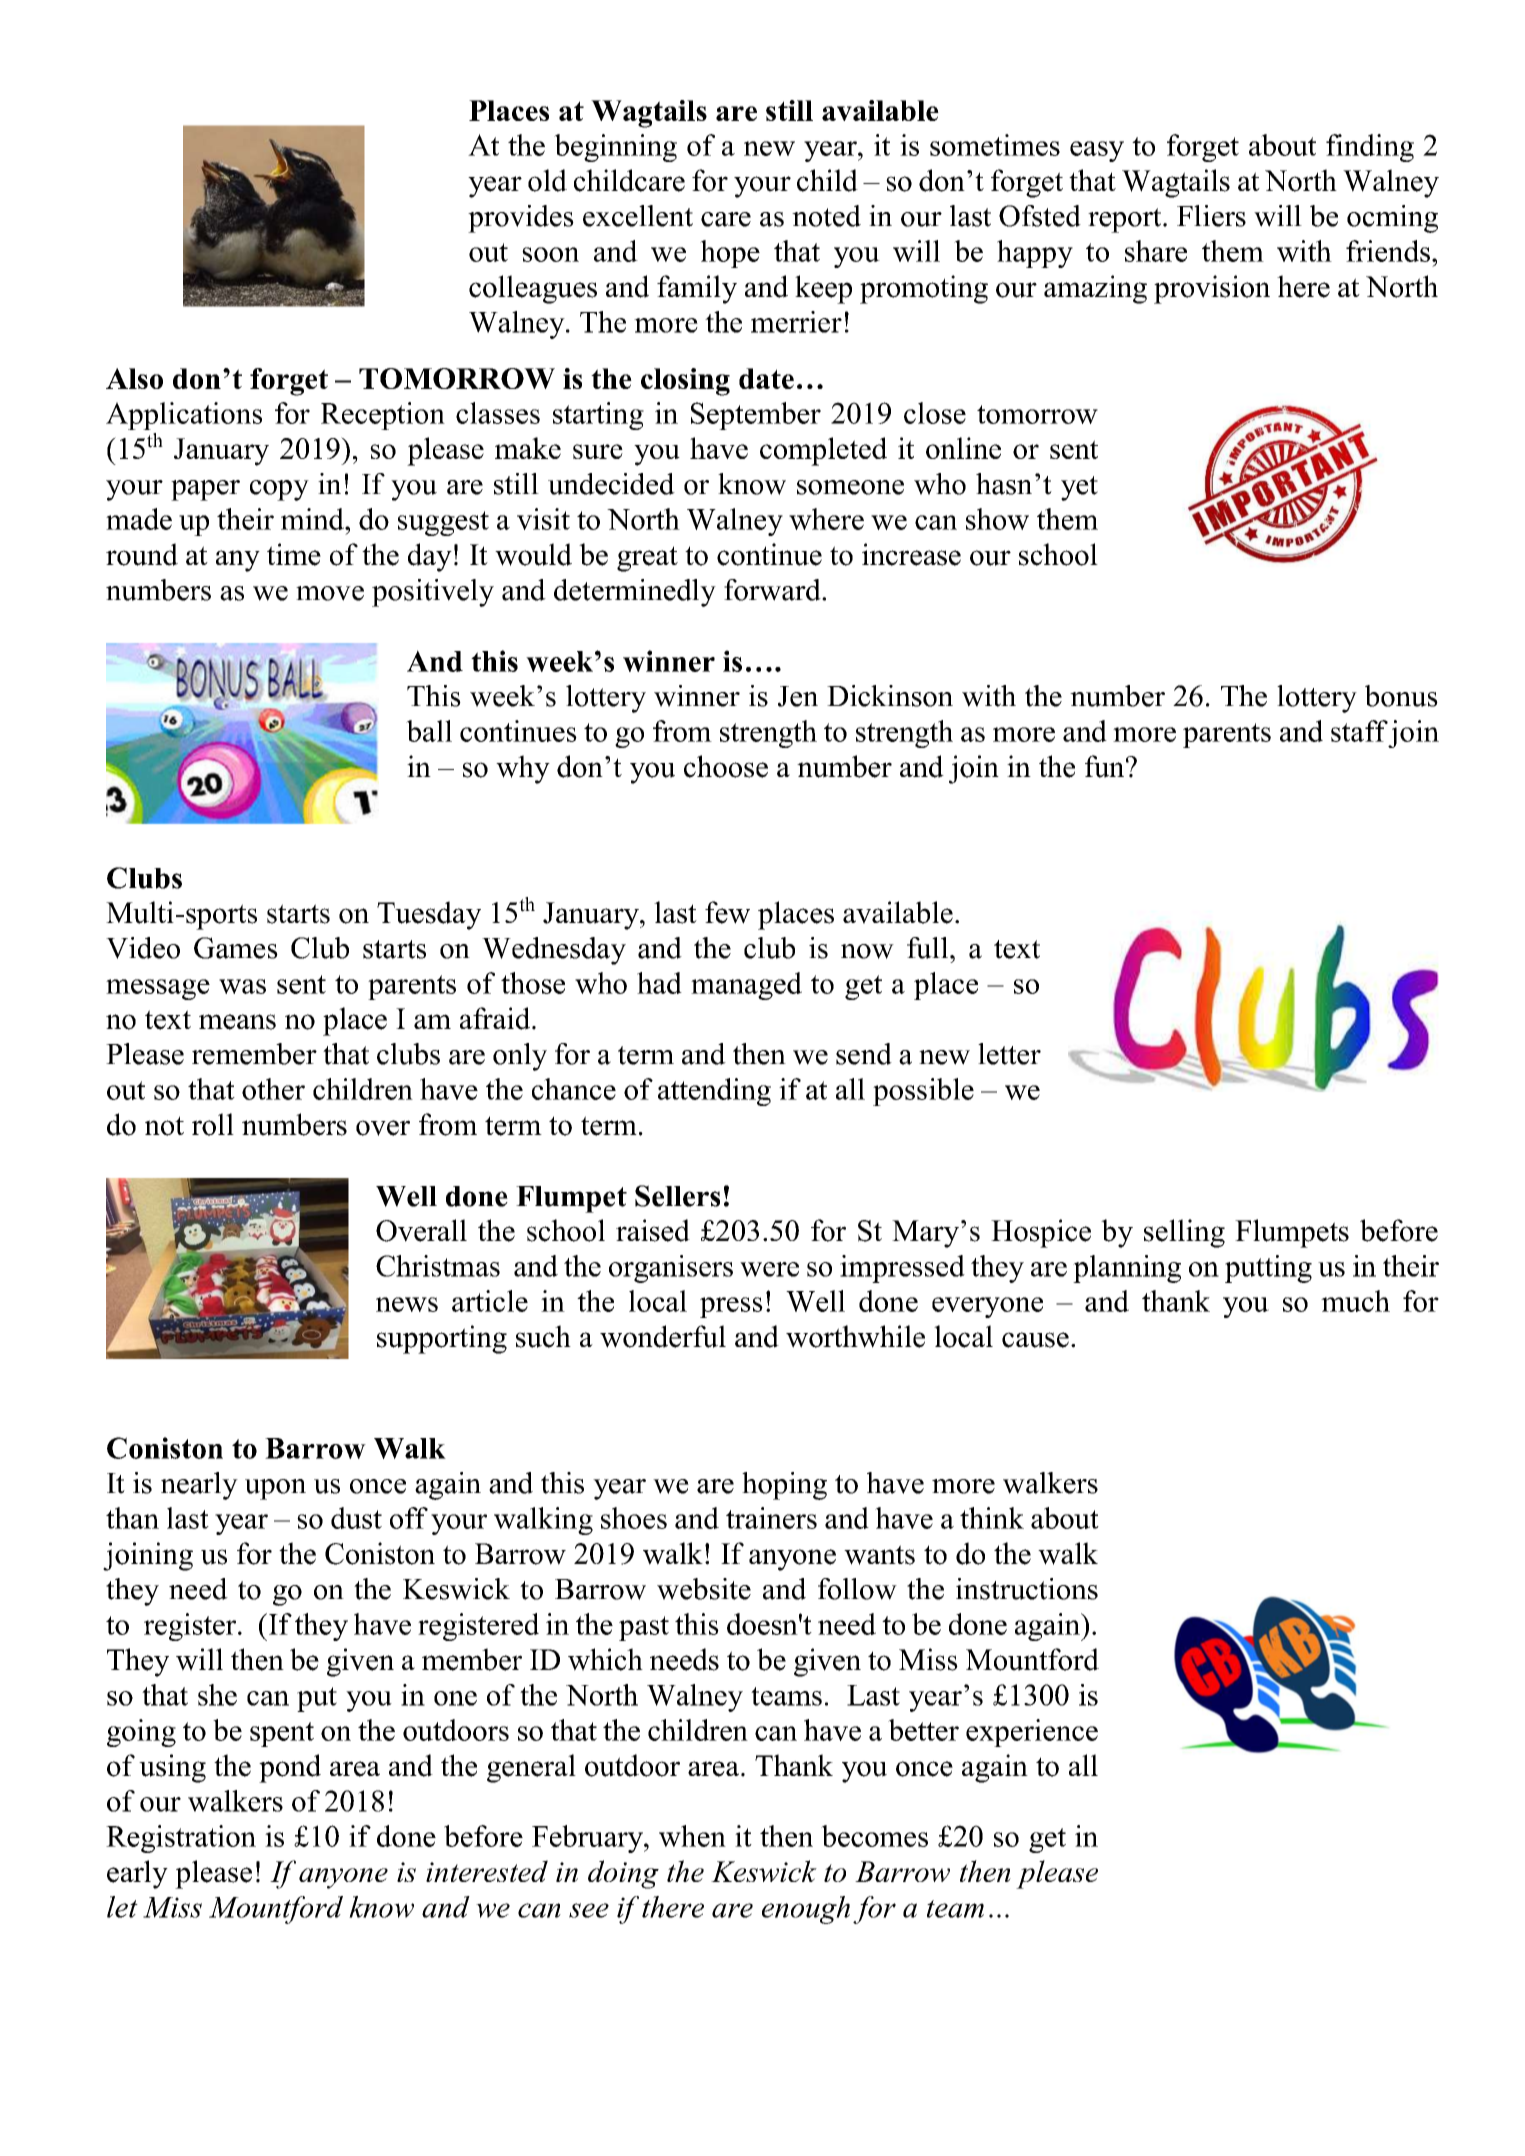 The width and height of the document is (1525, 2156). Describe the element at coordinates (1032, 1733) in the document. I see `experience` at that location.
